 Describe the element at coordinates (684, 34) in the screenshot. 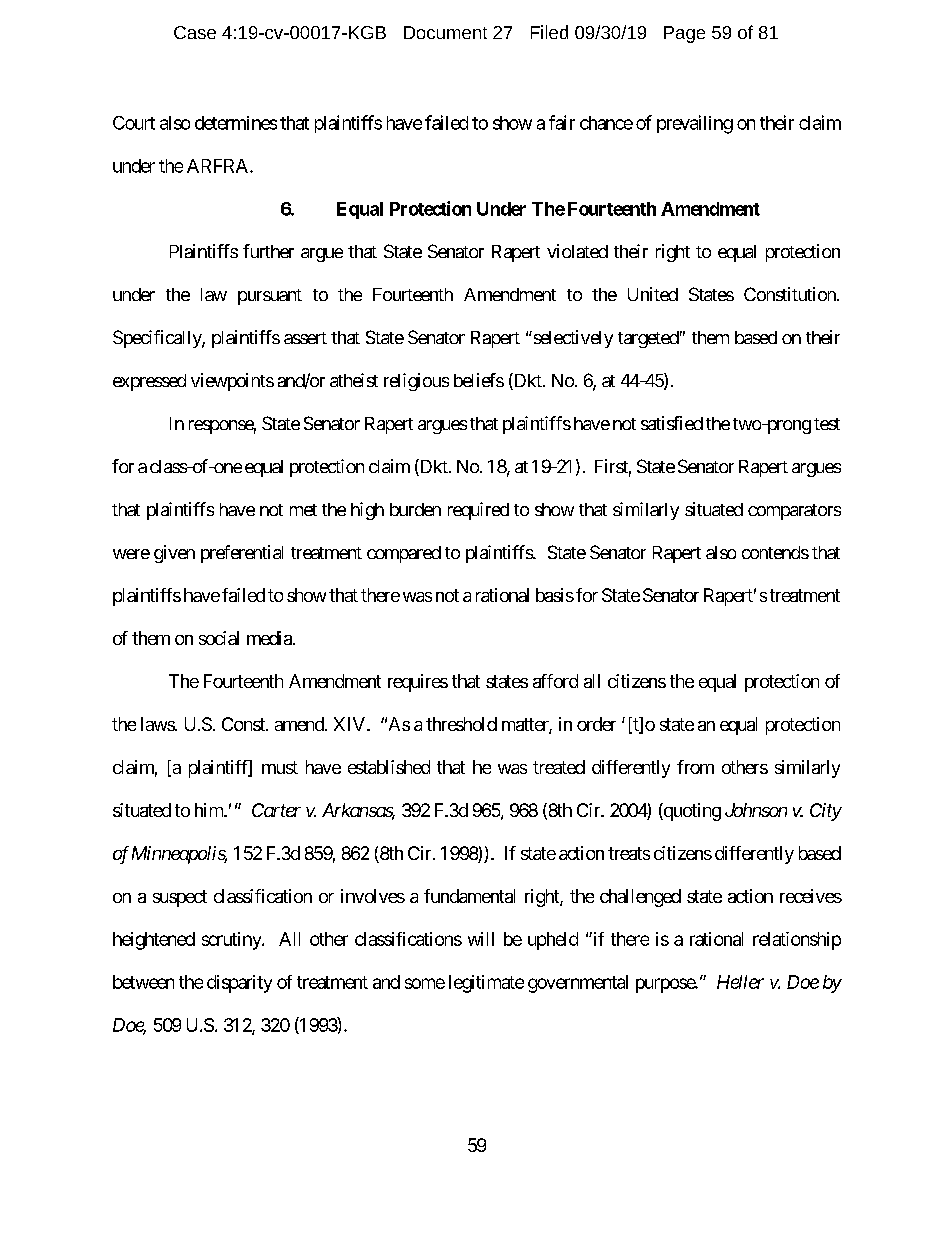

I see `Page` at that location.
